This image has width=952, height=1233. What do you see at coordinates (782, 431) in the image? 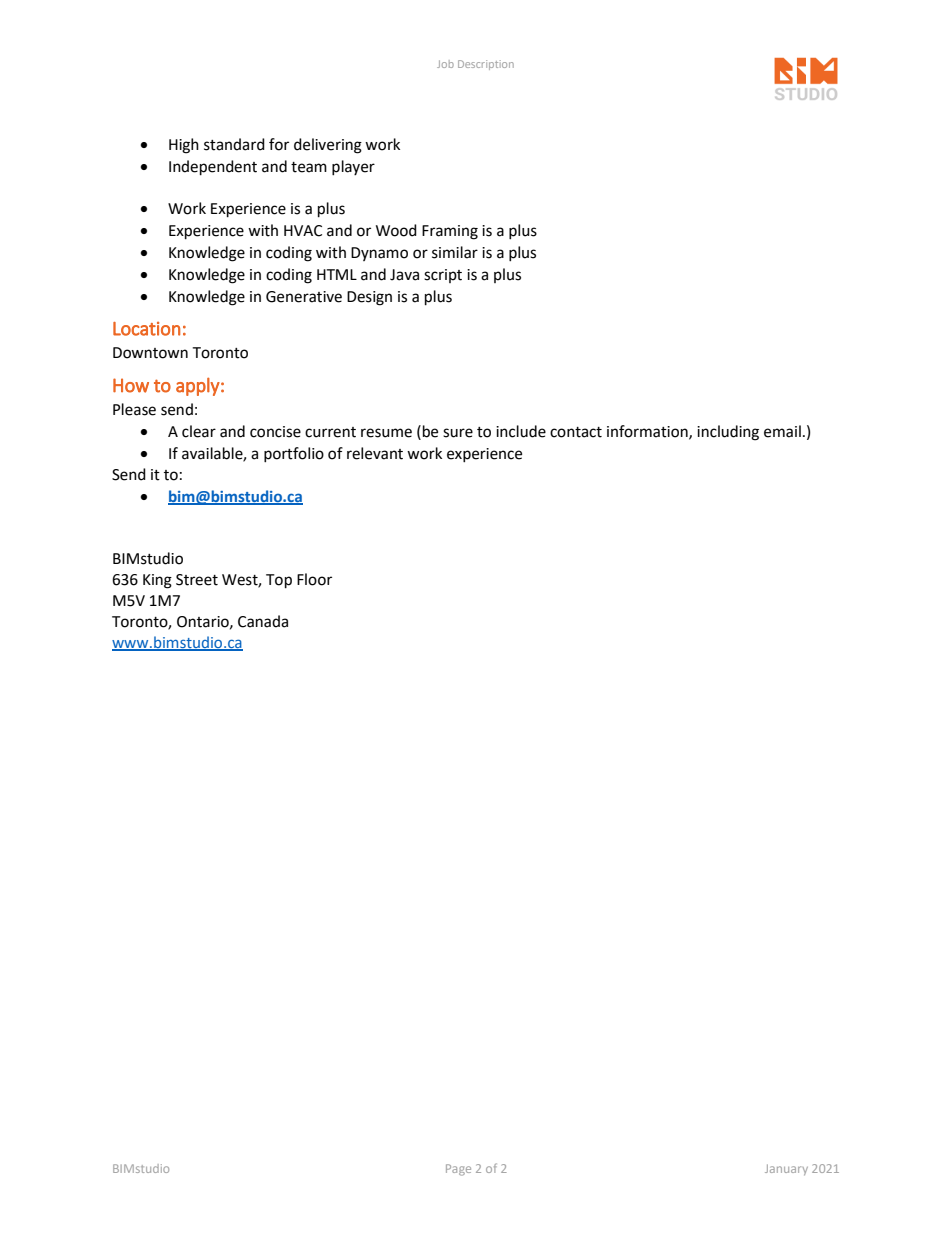
I see `email` at bounding box center [782, 431].
